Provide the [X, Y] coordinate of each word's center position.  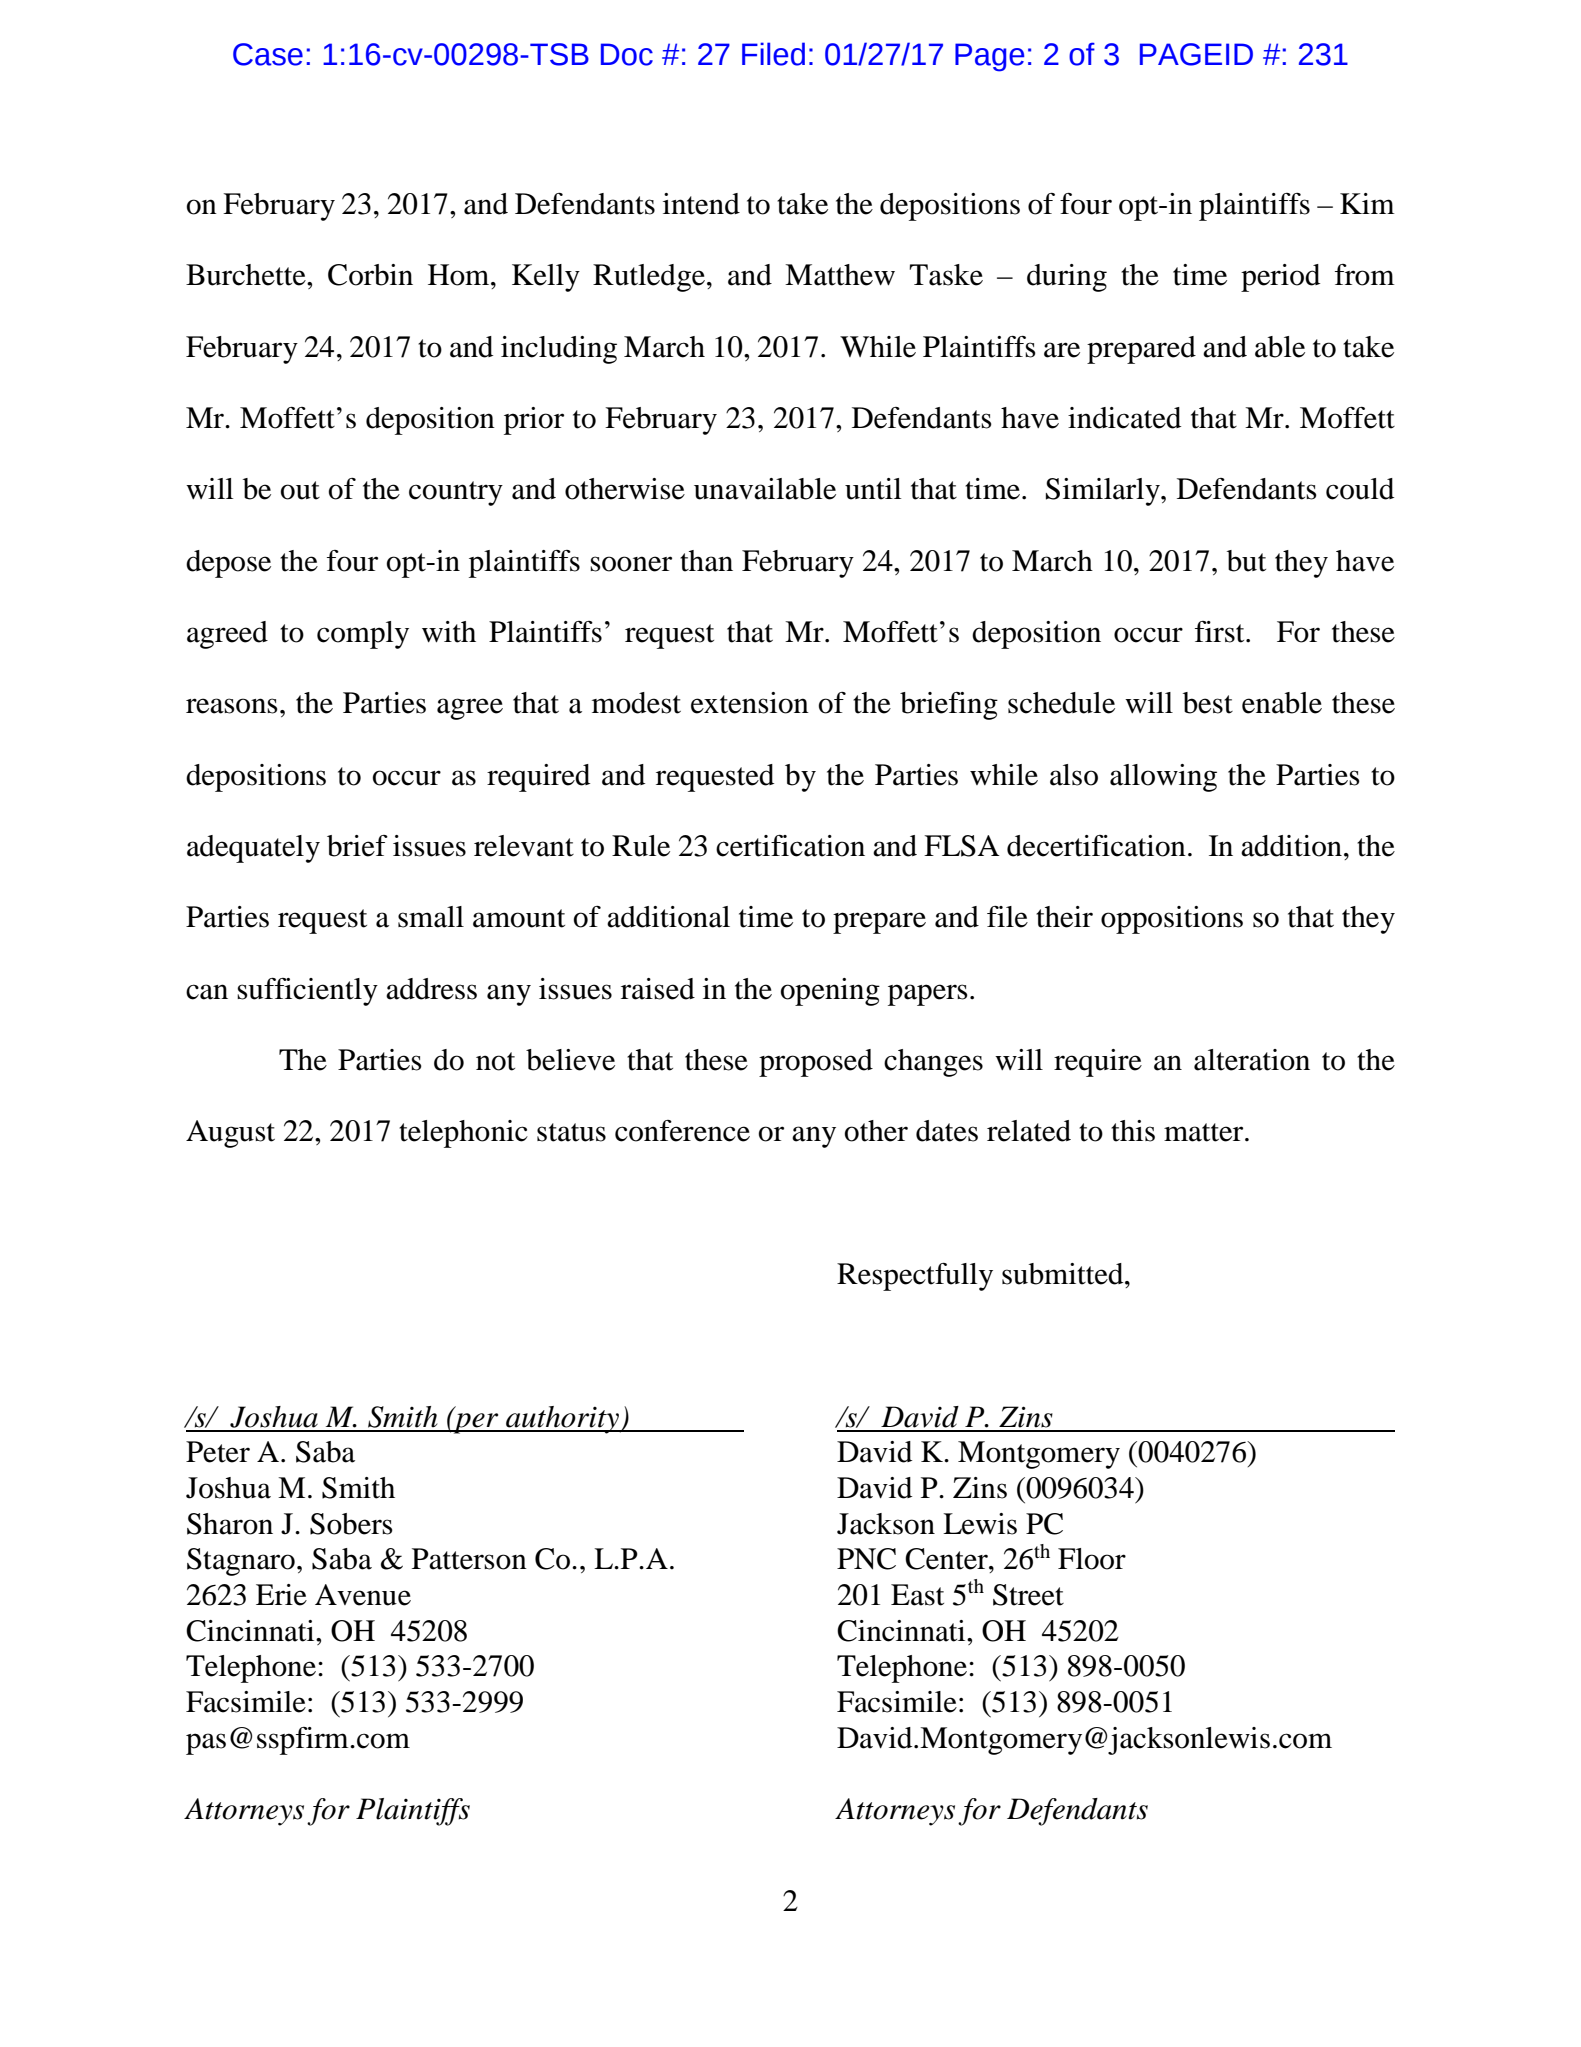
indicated [1124, 418]
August [230, 1134]
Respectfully [915, 1277]
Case [268, 54]
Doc [627, 54]
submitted [1064, 1274]
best [1208, 703]
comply [363, 635]
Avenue [363, 1595]
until [873, 489]
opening [830, 992]
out [300, 490]
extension [750, 703]
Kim [1367, 203]
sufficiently [307, 992]
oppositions [1172, 920]
